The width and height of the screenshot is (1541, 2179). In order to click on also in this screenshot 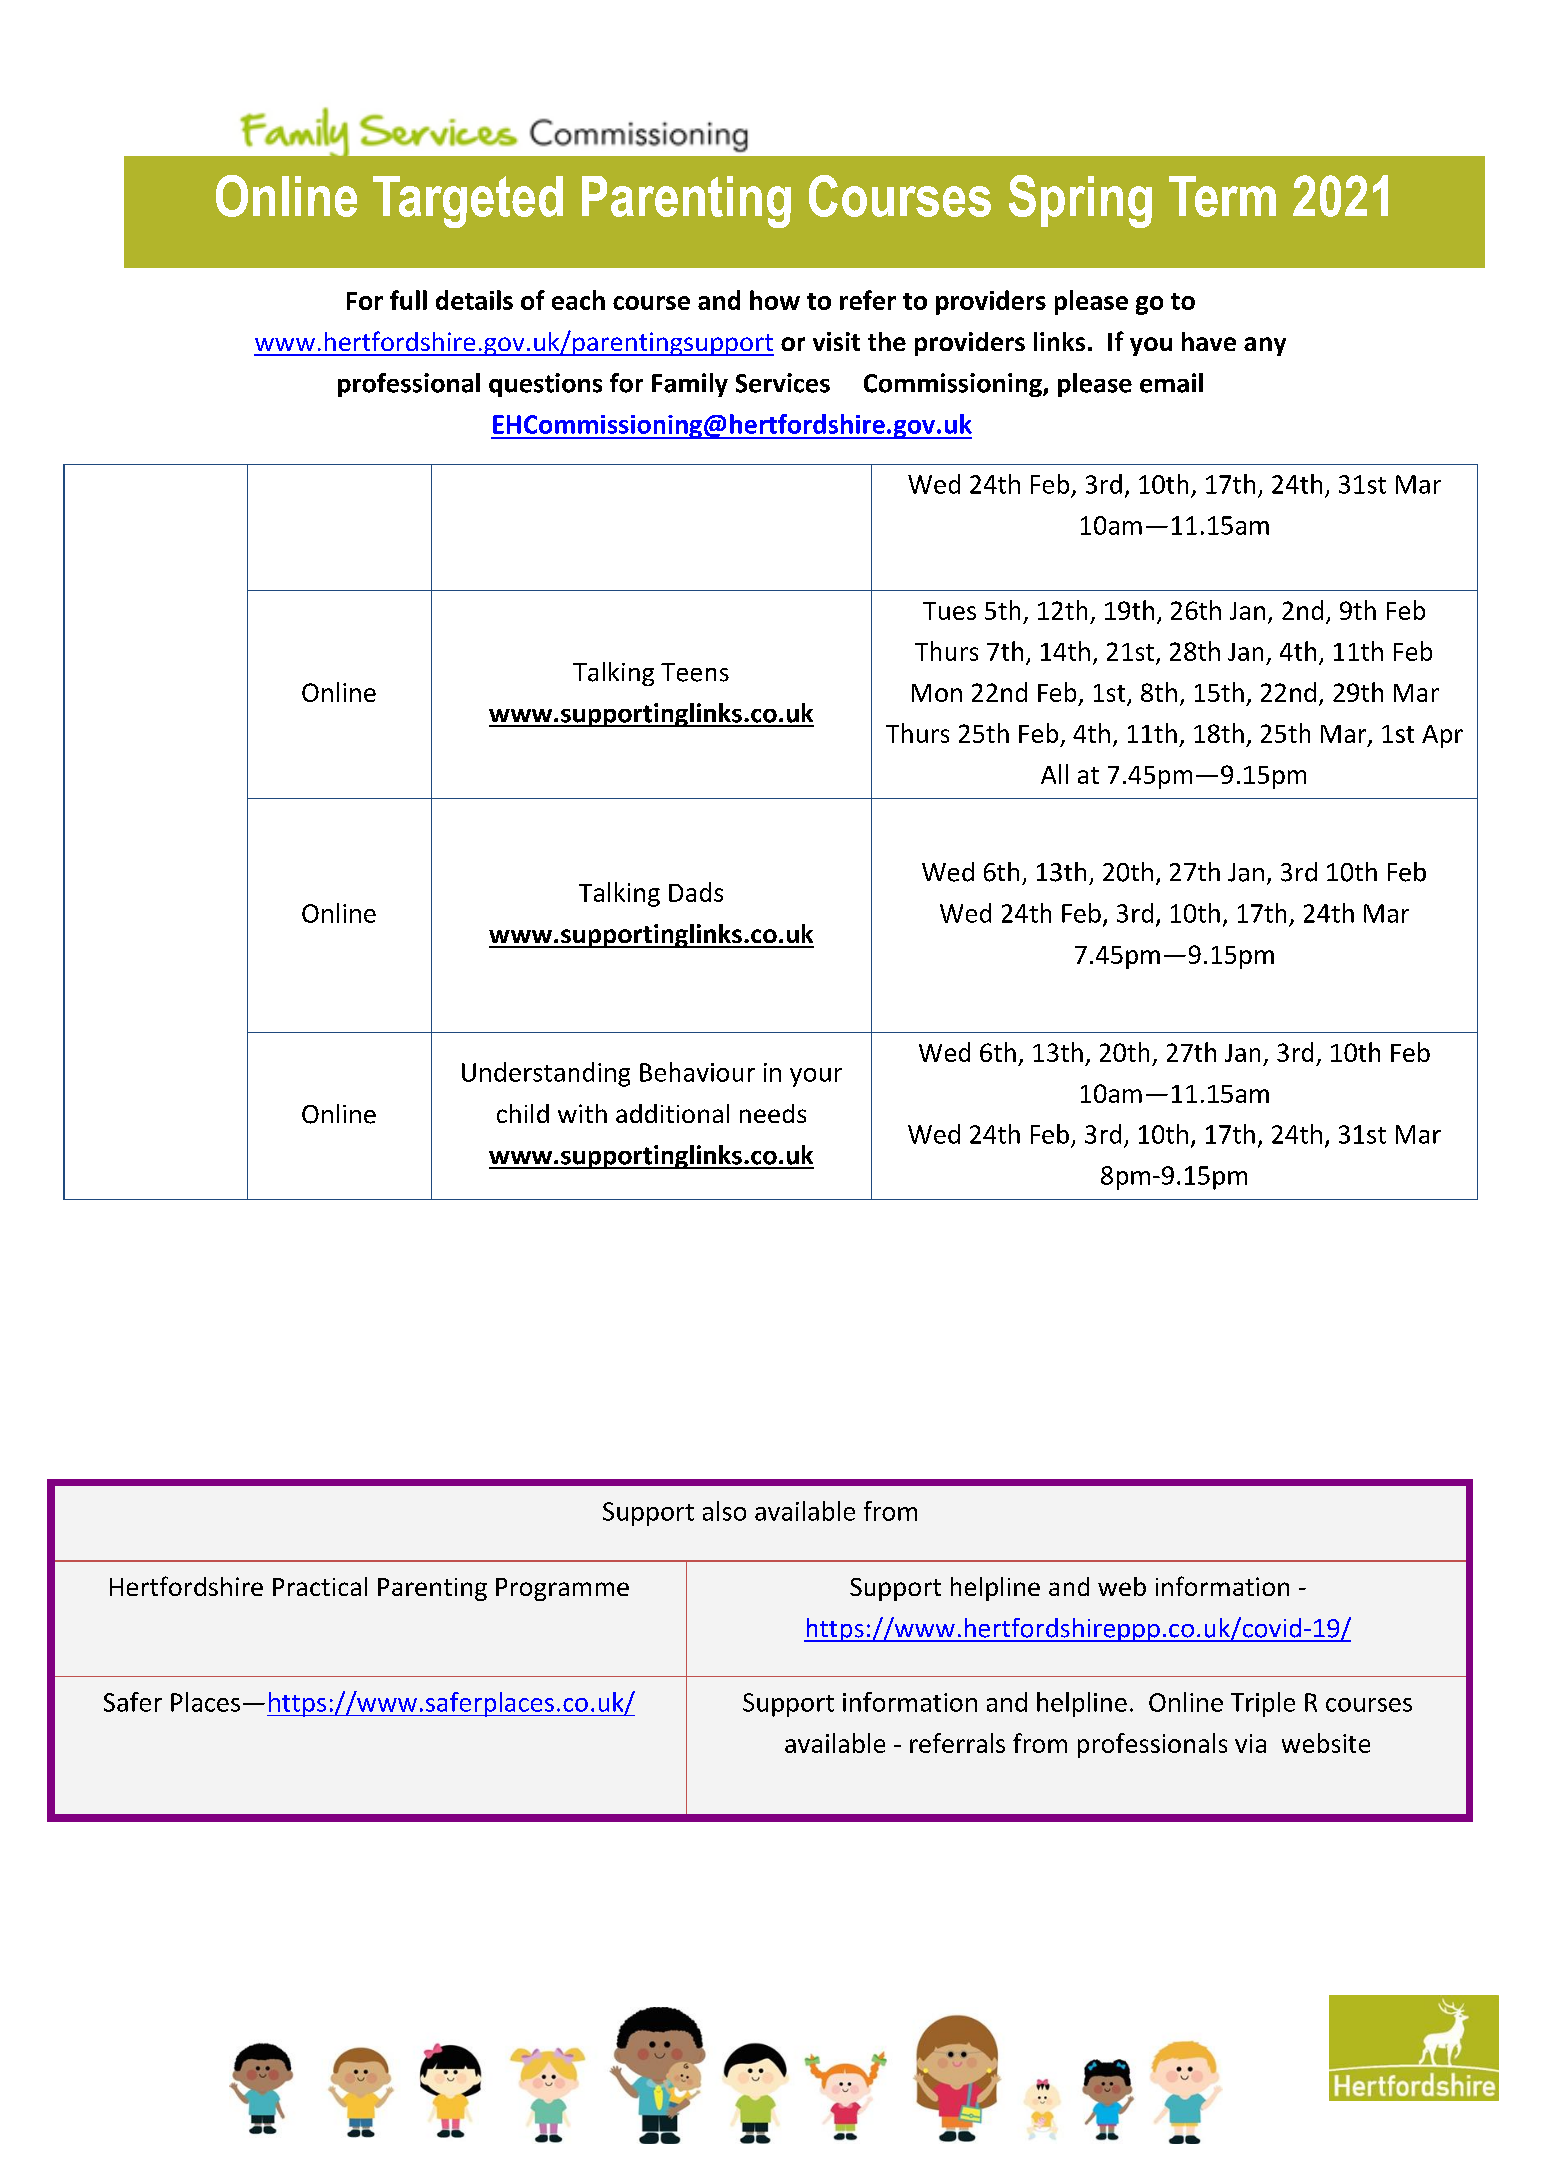, I will do `click(724, 1511)`.
